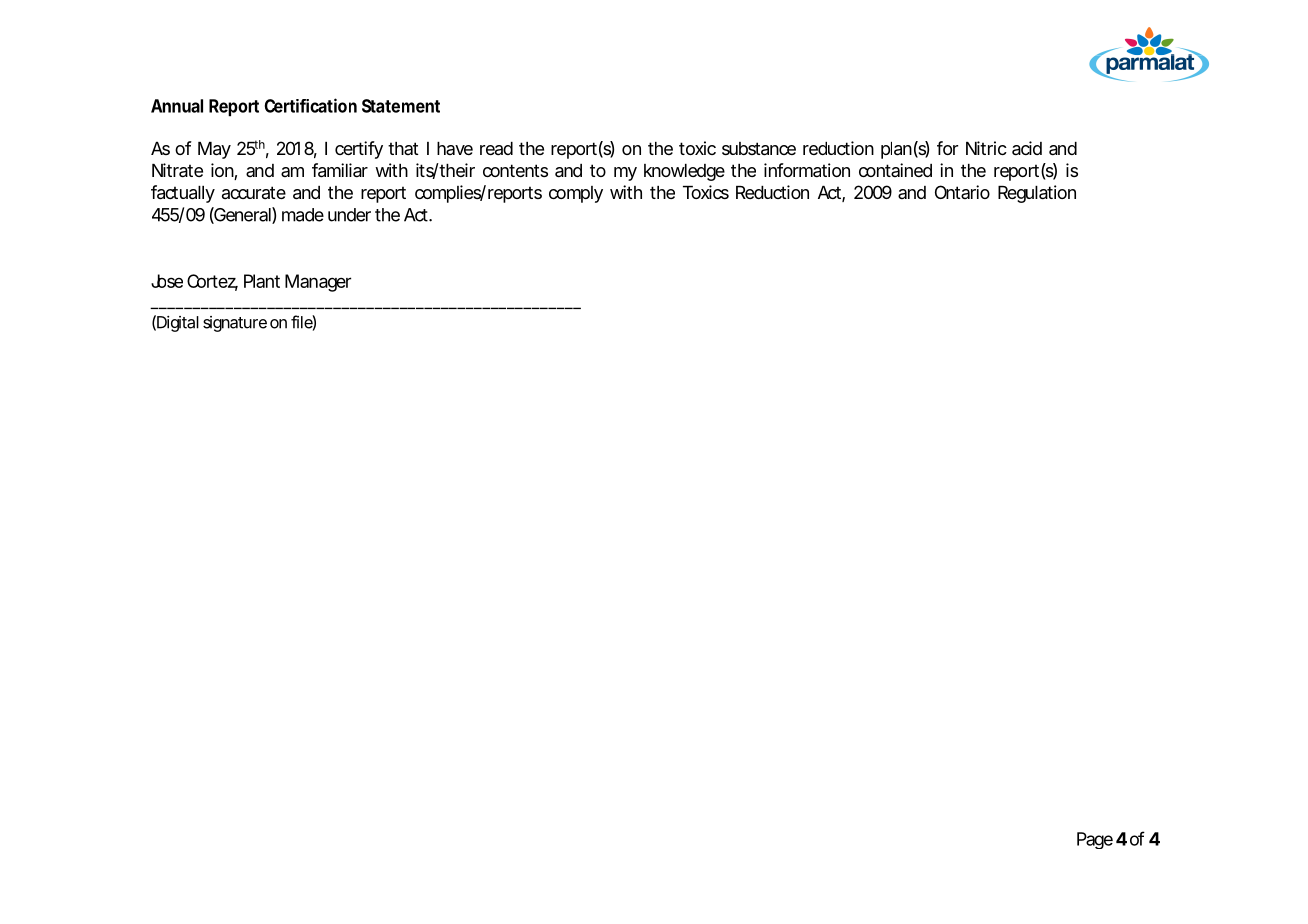  Describe the element at coordinates (311, 105) in the screenshot. I see `Certification` at that location.
